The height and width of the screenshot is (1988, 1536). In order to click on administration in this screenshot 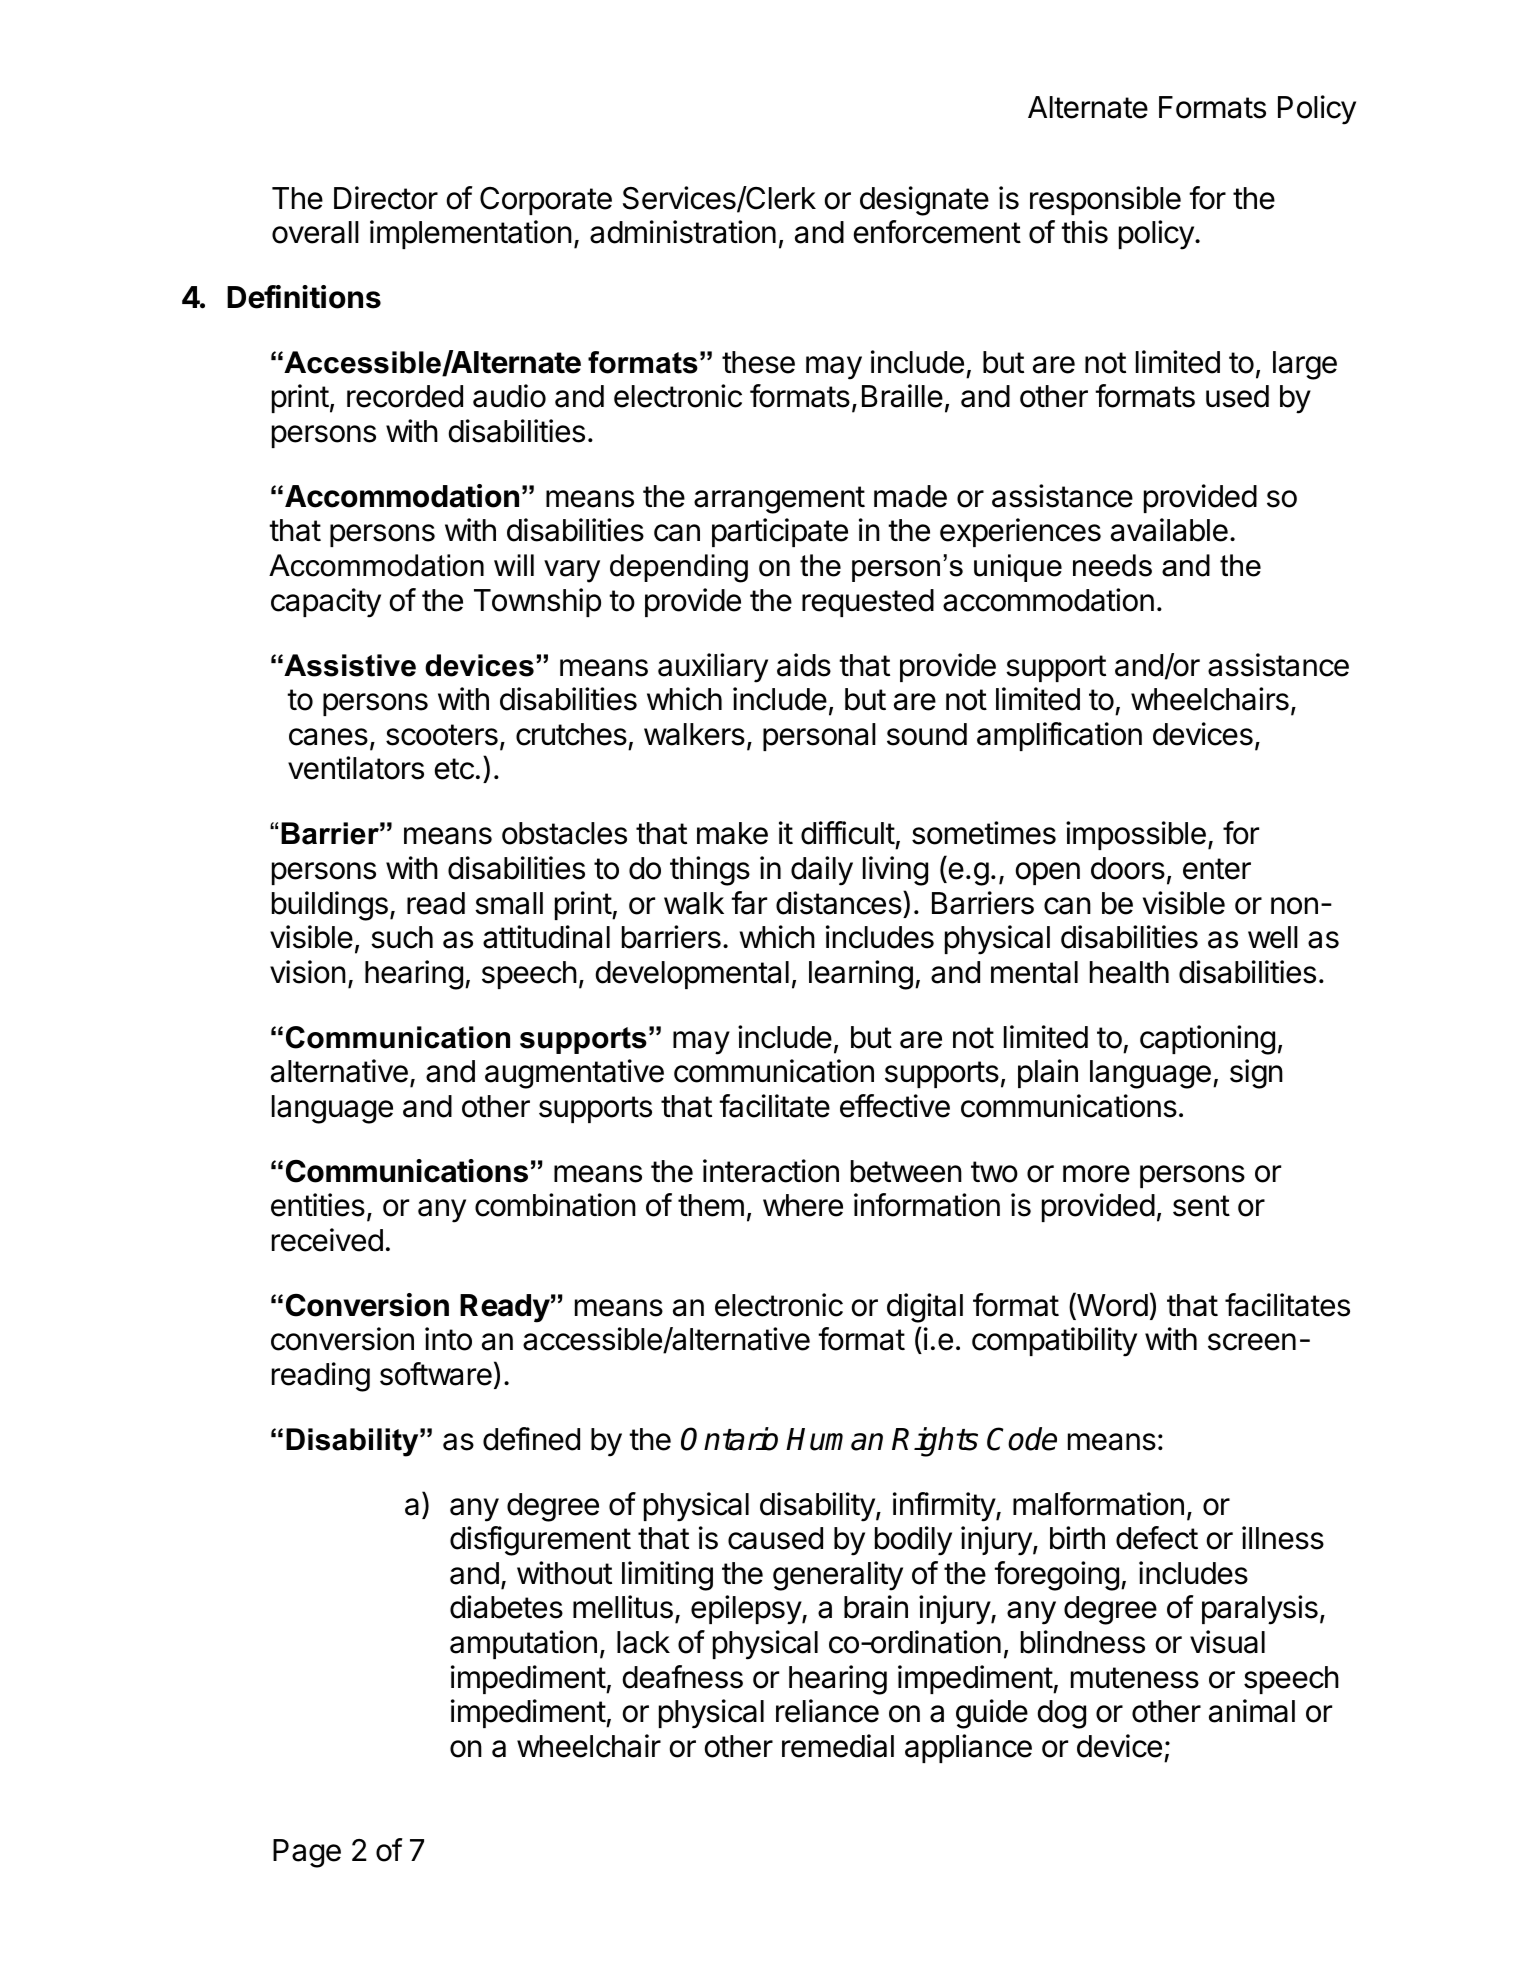, I will do `click(683, 232)`.
